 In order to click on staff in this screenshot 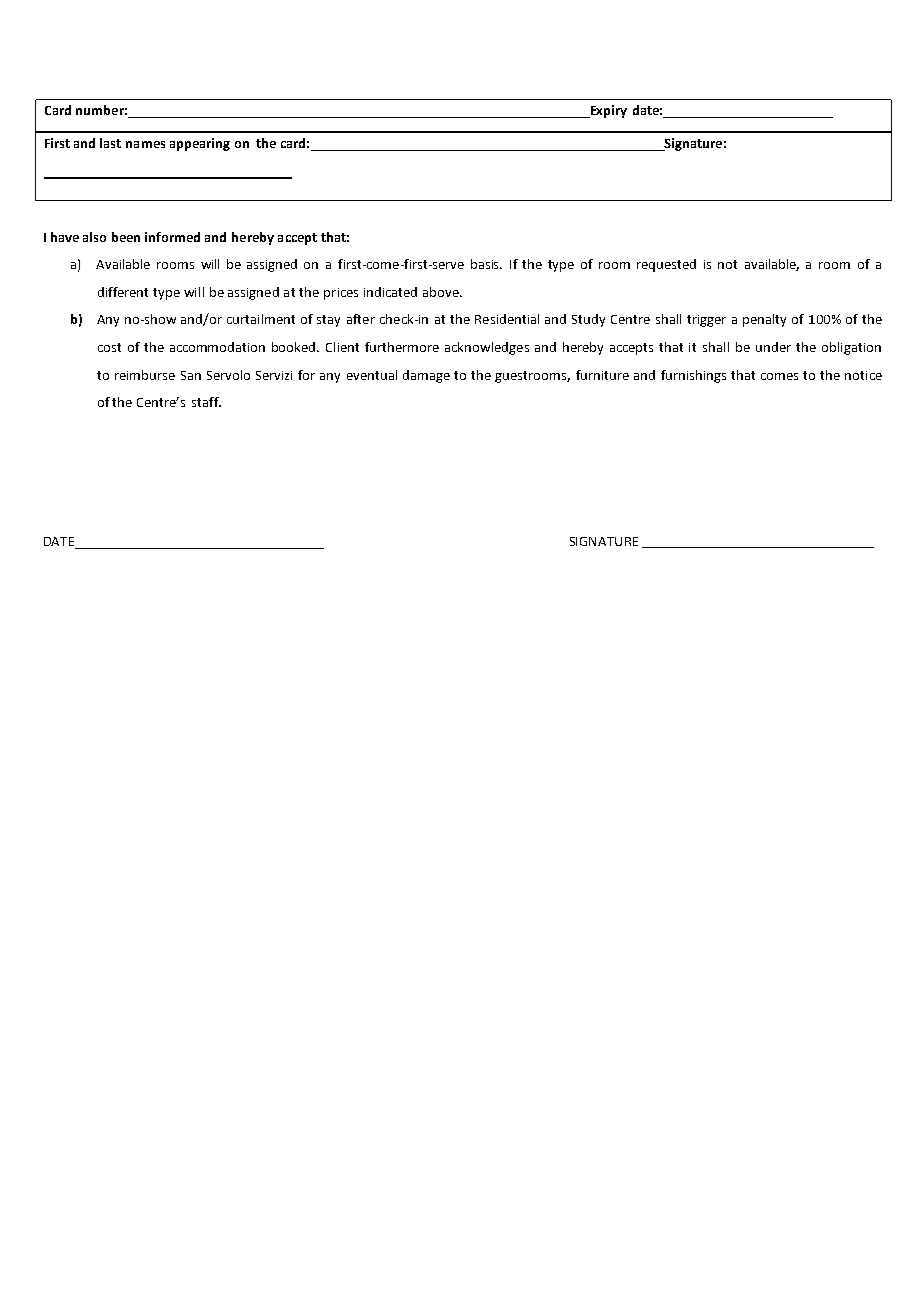, I will do `click(206, 402)`.
